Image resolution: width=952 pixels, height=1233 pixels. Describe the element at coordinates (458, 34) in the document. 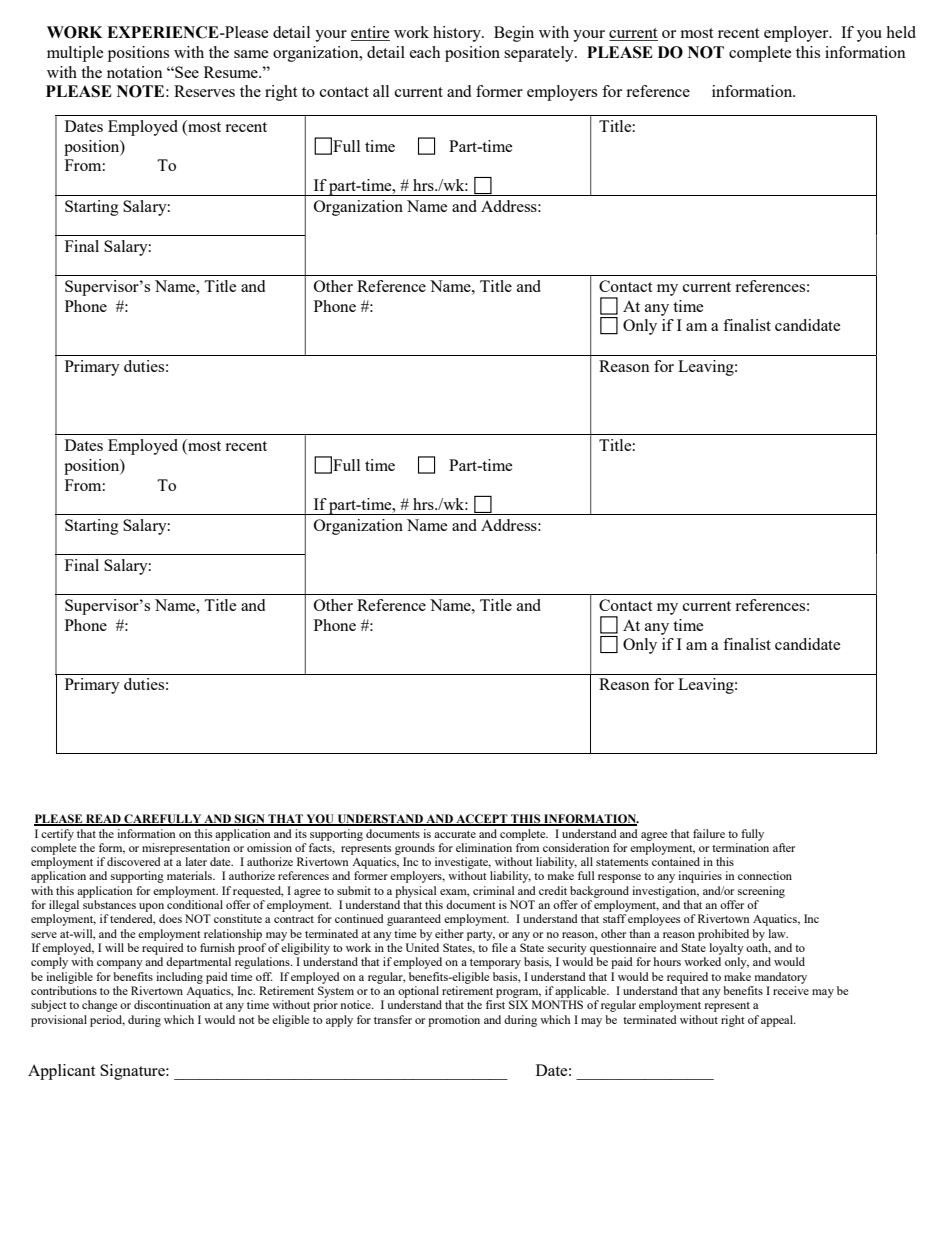

I see `history` at that location.
